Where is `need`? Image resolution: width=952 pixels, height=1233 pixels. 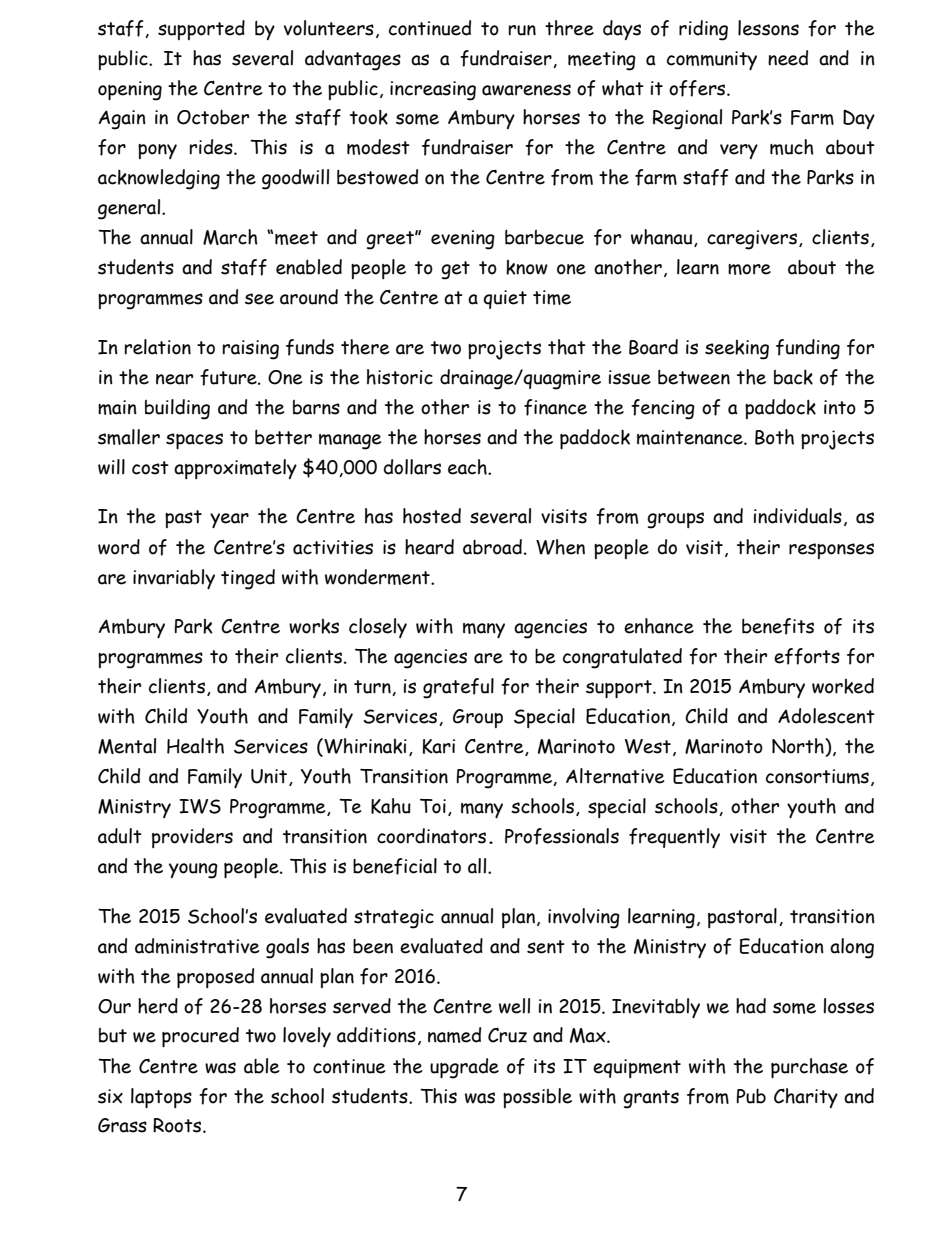 need is located at coordinates (788, 58).
